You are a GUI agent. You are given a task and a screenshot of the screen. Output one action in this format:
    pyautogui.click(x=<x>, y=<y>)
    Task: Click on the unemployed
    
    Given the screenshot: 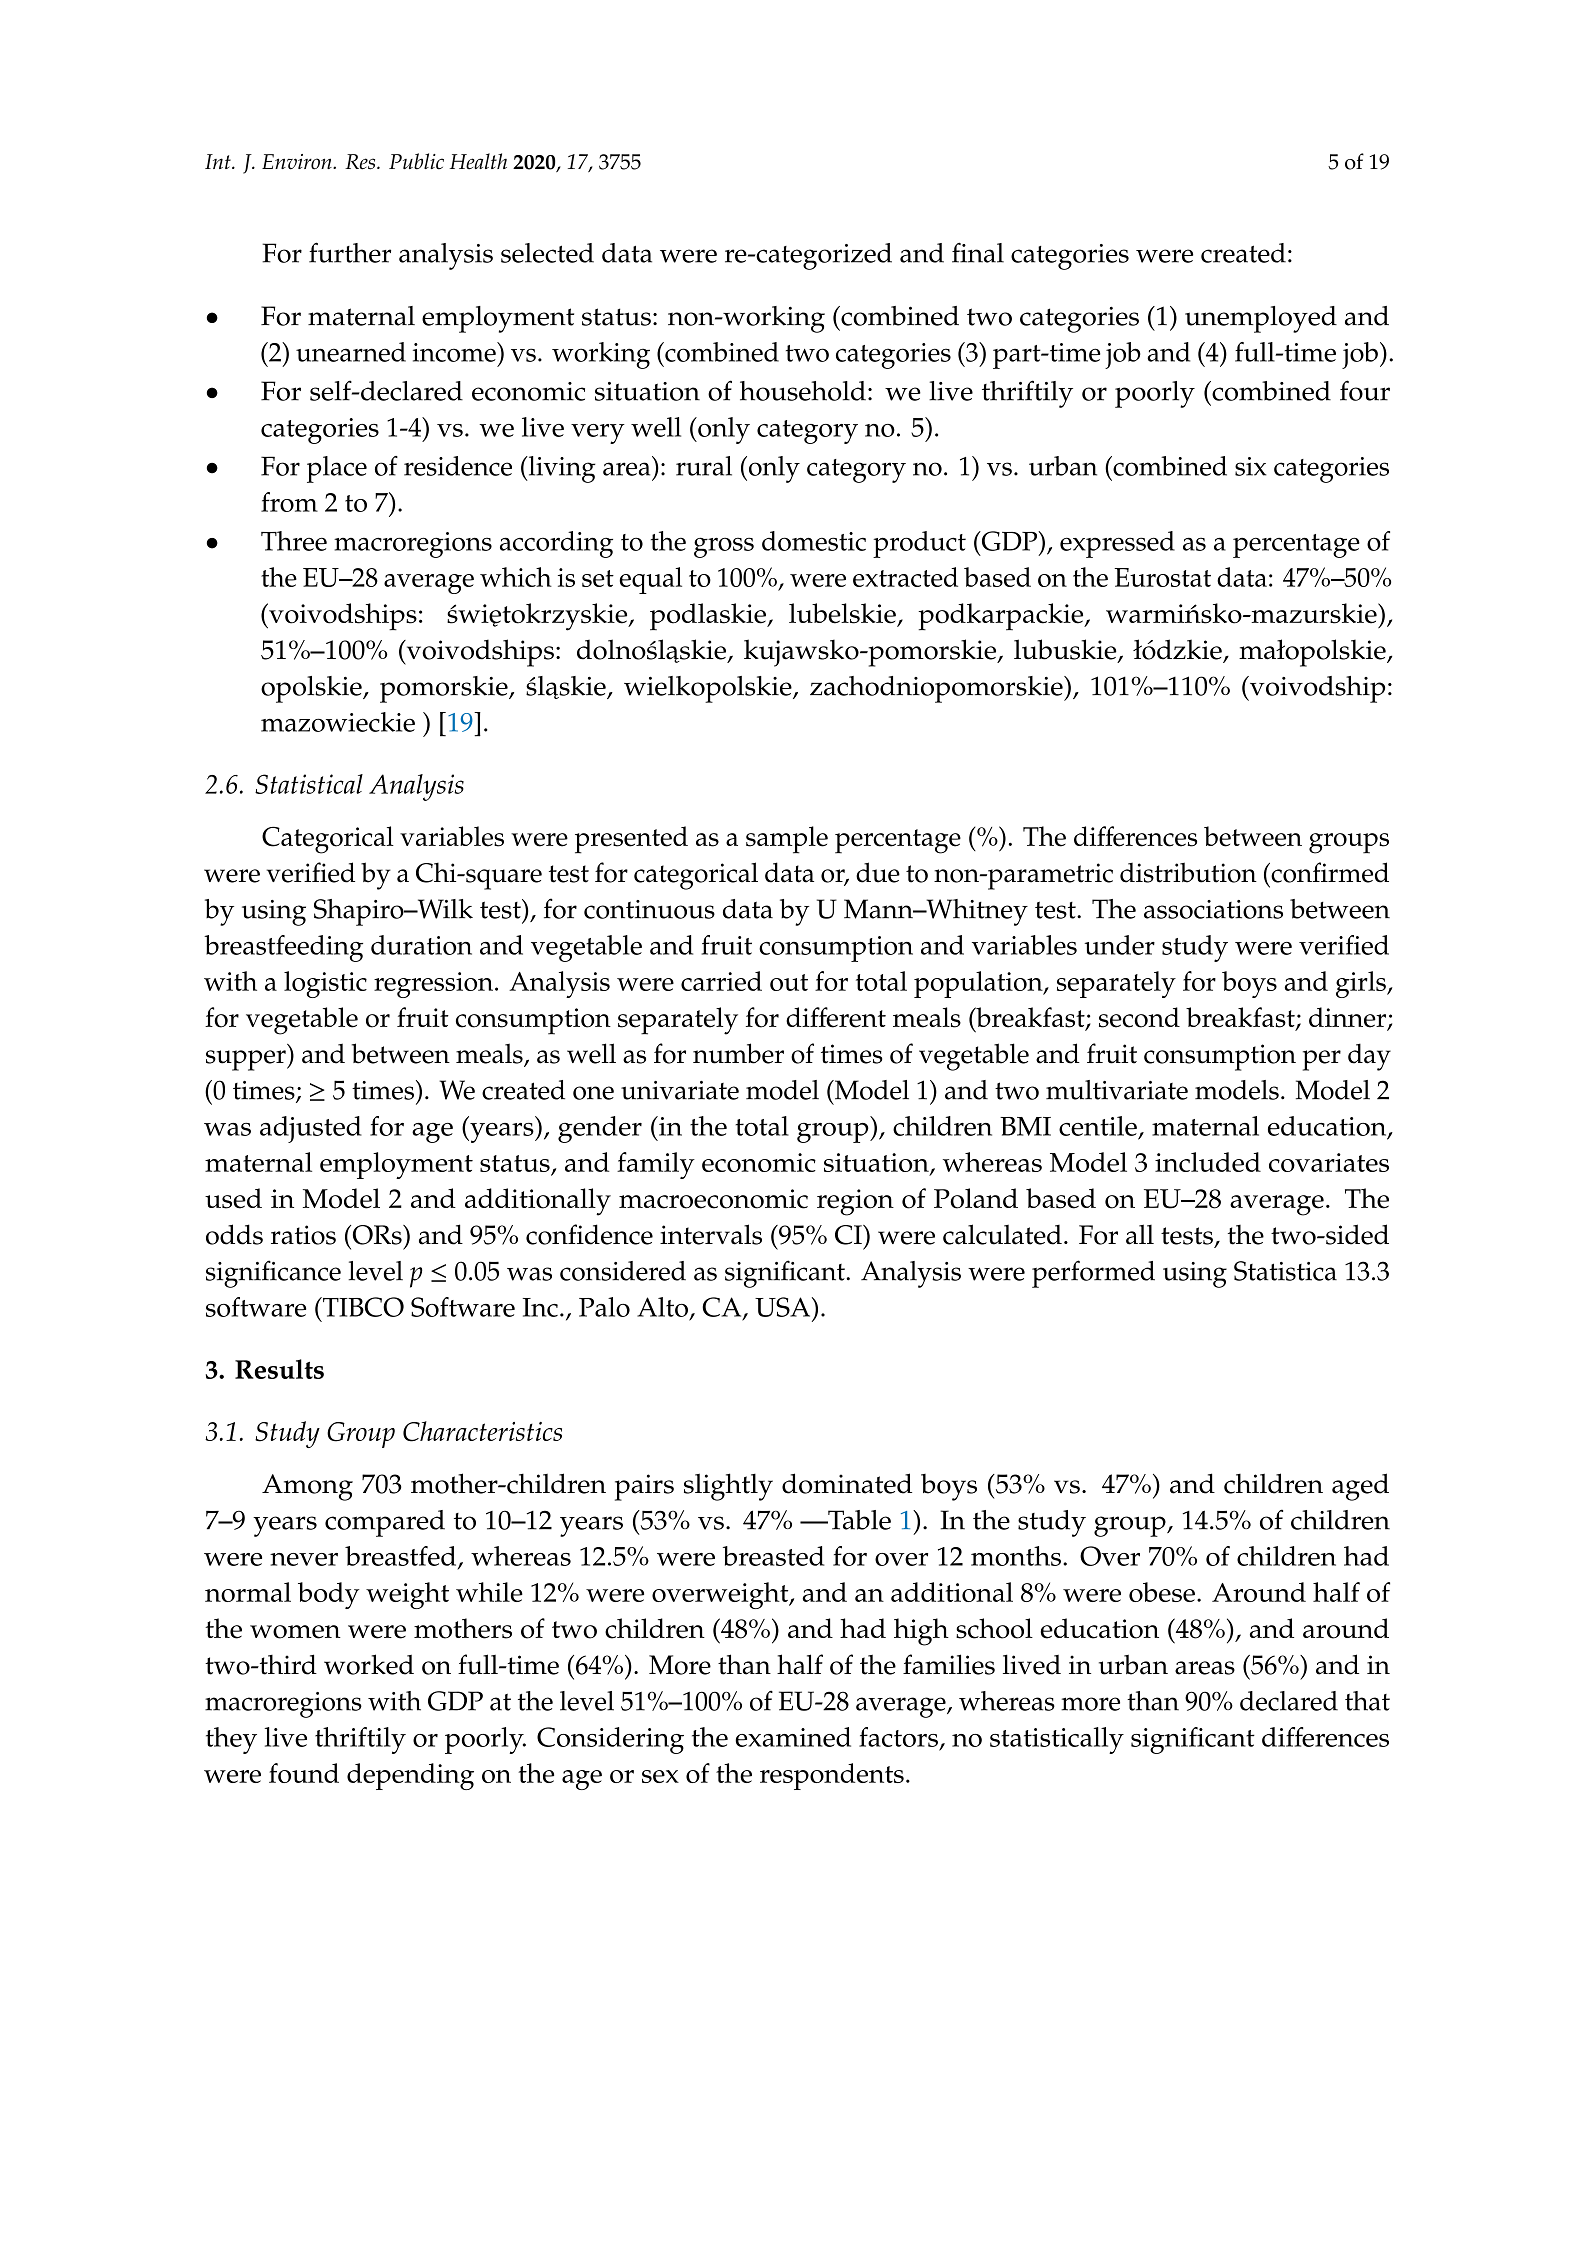 What is the action you would take?
    pyautogui.click(x=1261, y=319)
